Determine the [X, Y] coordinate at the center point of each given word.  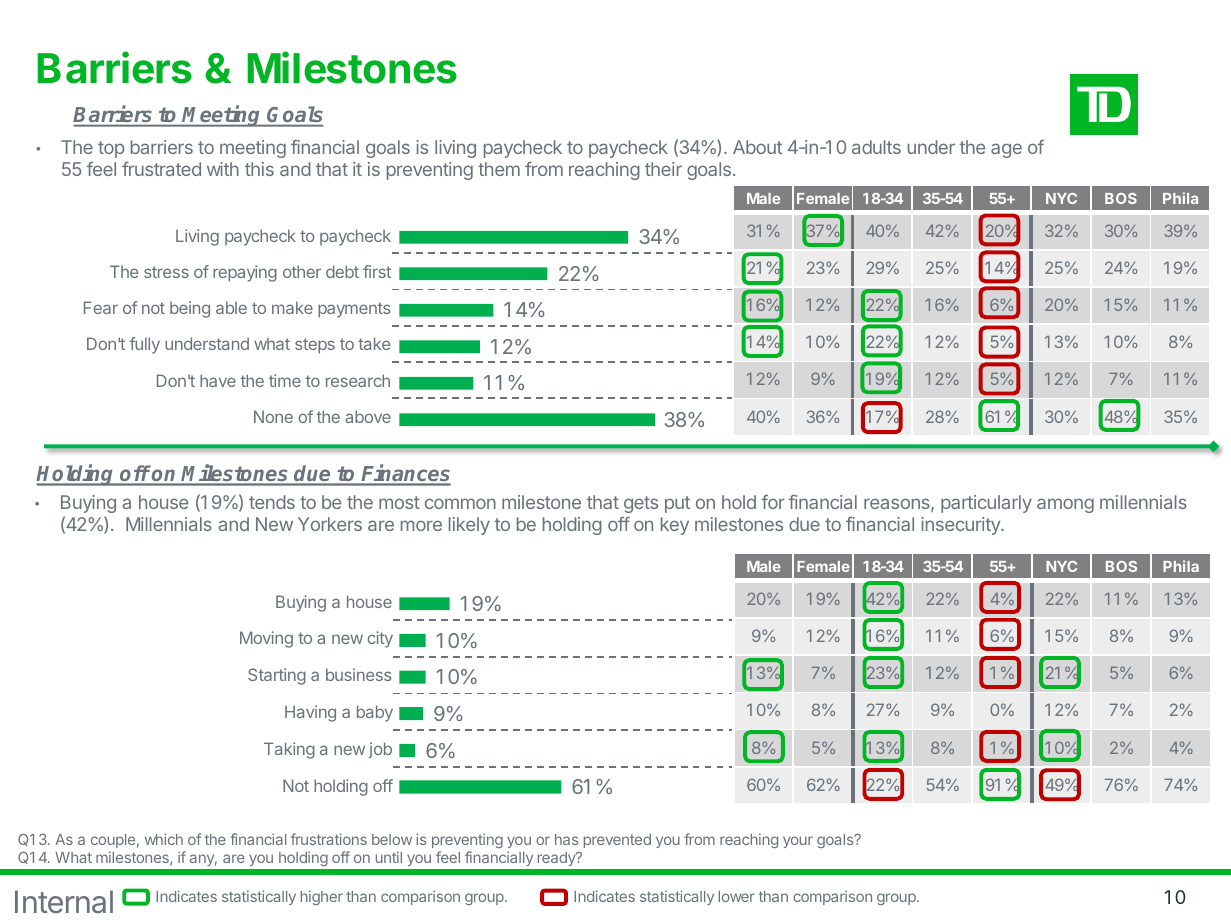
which [164, 839]
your [798, 842]
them [499, 169]
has [566, 839]
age [1006, 150]
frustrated [161, 168]
